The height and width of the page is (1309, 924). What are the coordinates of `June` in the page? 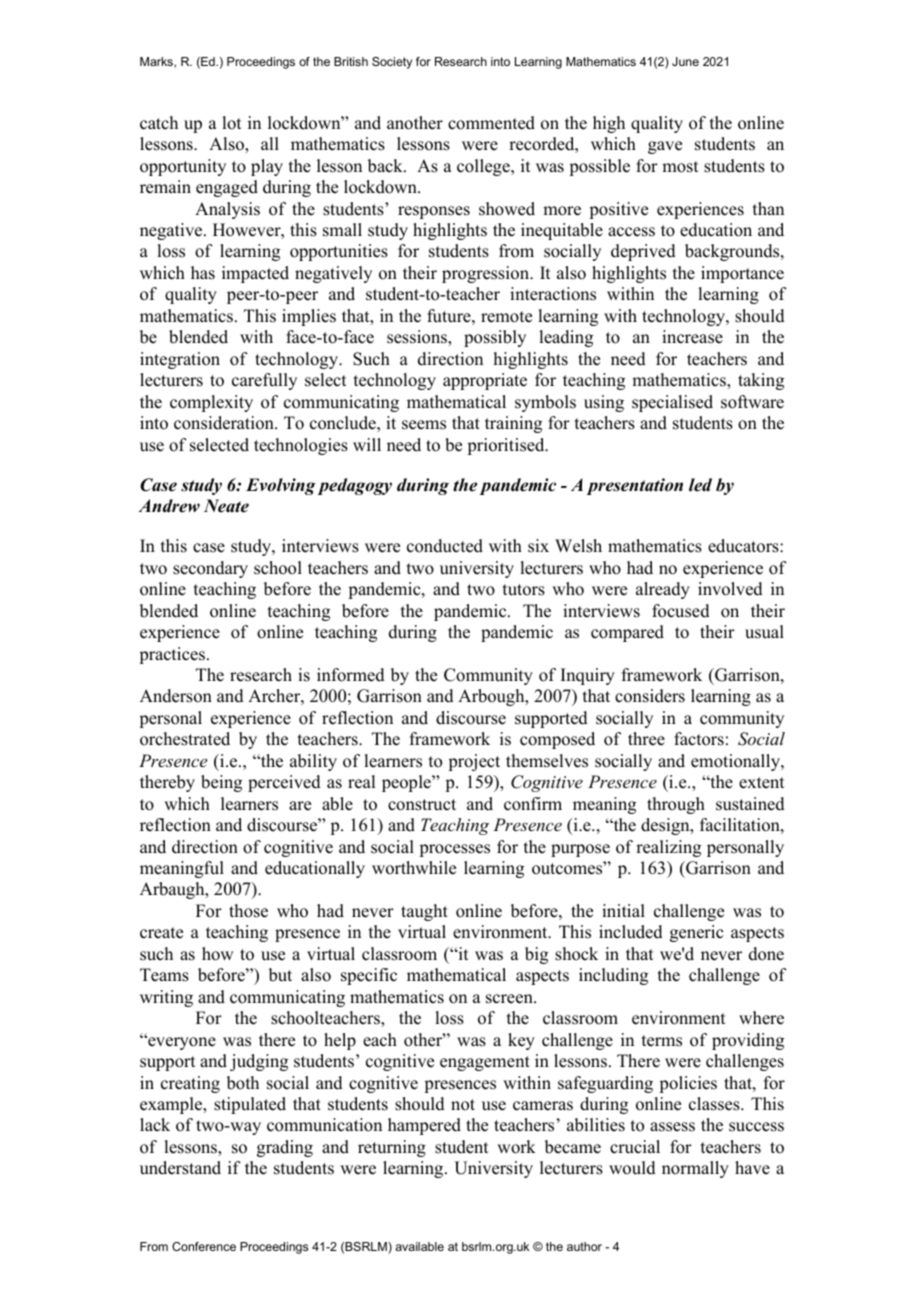 It's located at (685, 61).
